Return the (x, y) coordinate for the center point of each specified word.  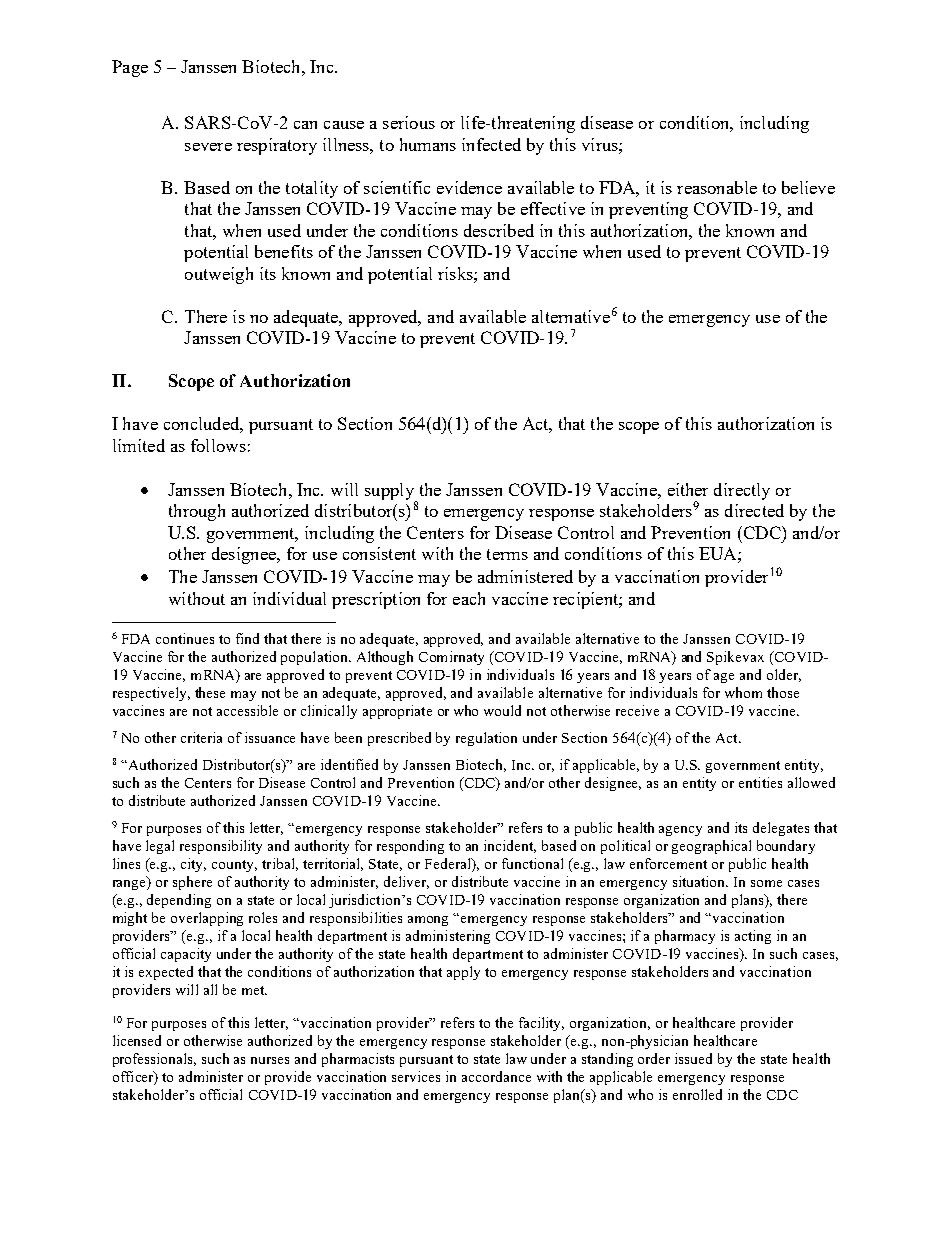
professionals (154, 1060)
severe (208, 147)
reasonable (717, 187)
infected (491, 144)
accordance (496, 1076)
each (469, 598)
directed (754, 510)
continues (185, 638)
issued (693, 1058)
